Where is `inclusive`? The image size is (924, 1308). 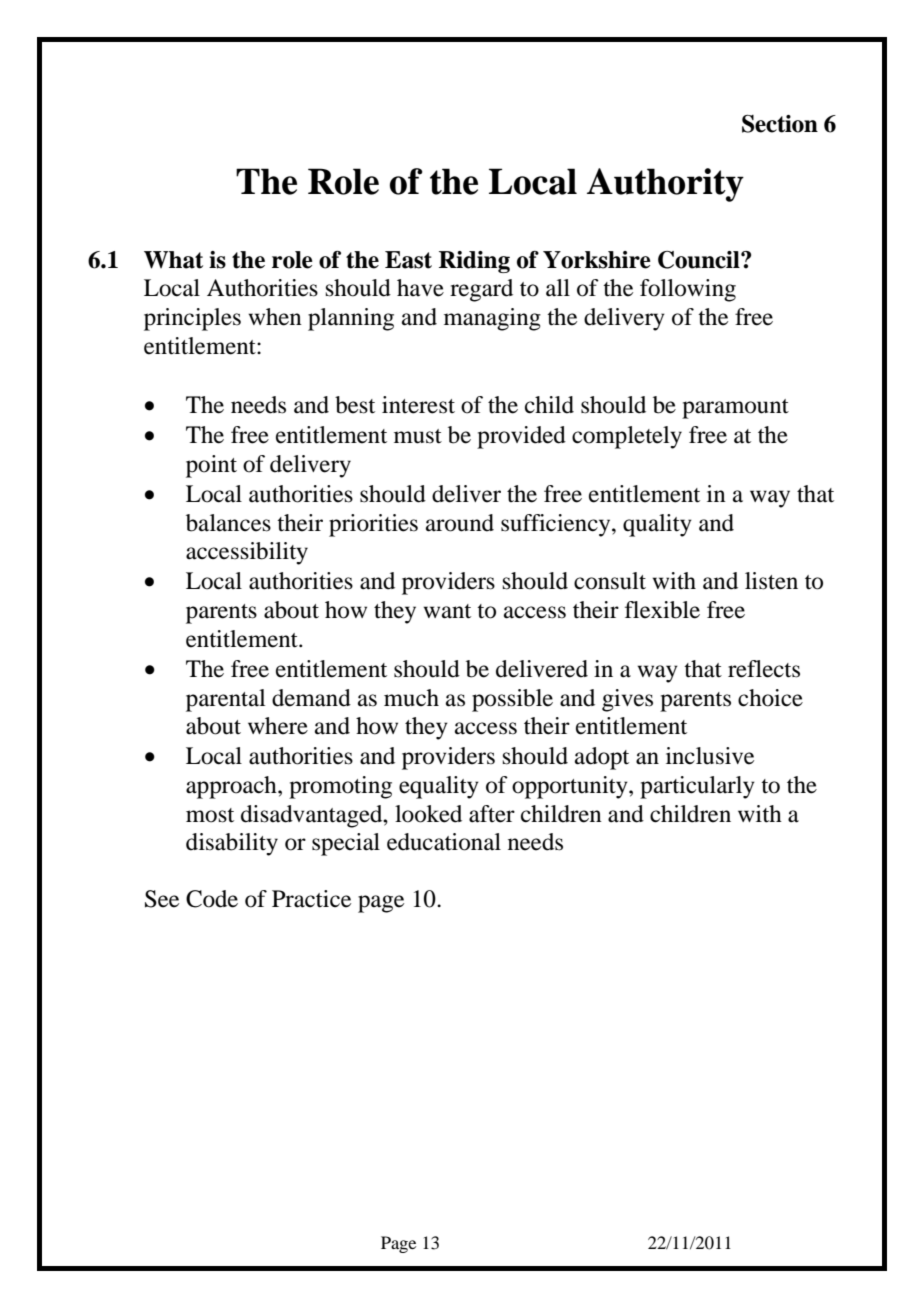 inclusive is located at coordinates (710, 756).
